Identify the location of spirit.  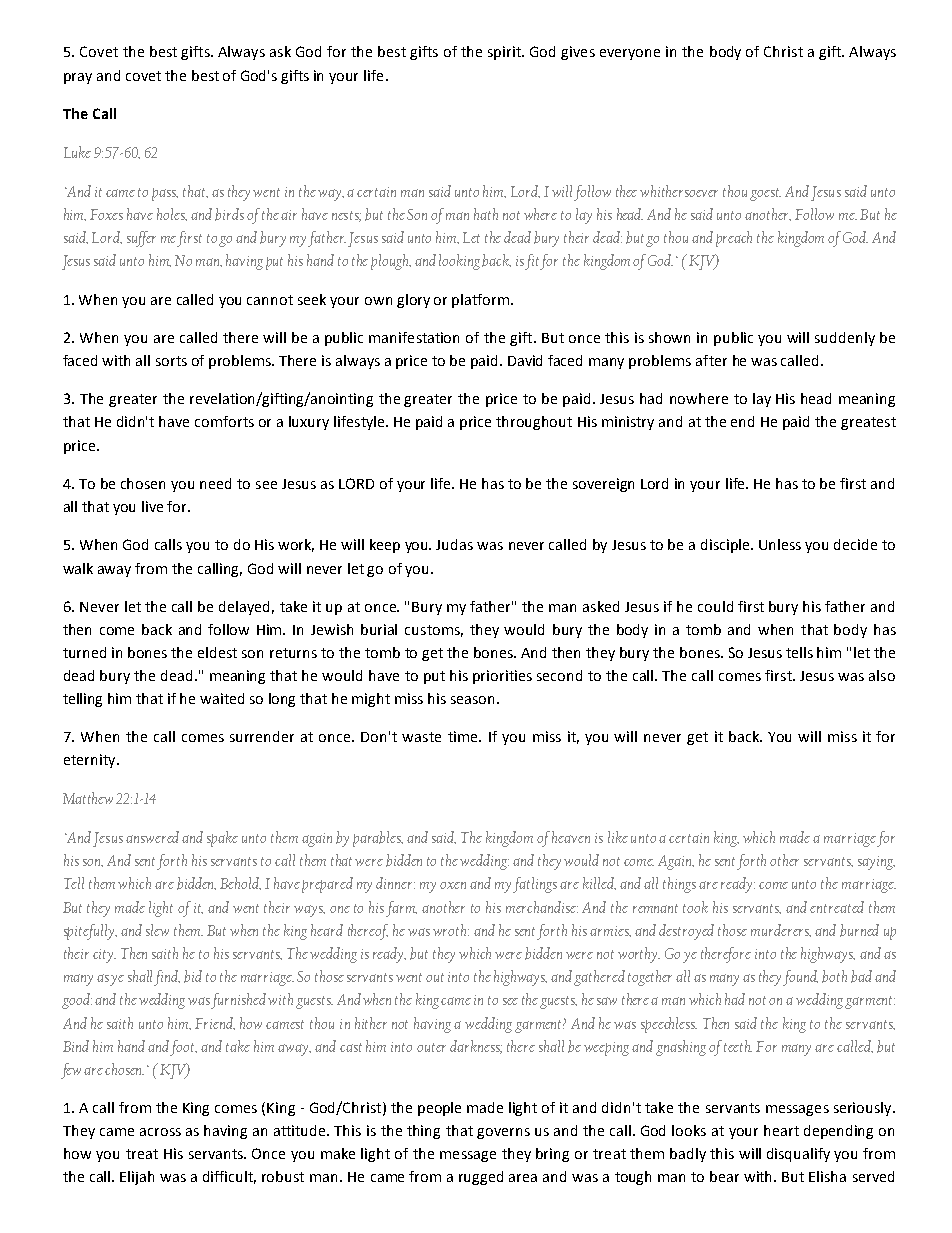
(505, 53).
